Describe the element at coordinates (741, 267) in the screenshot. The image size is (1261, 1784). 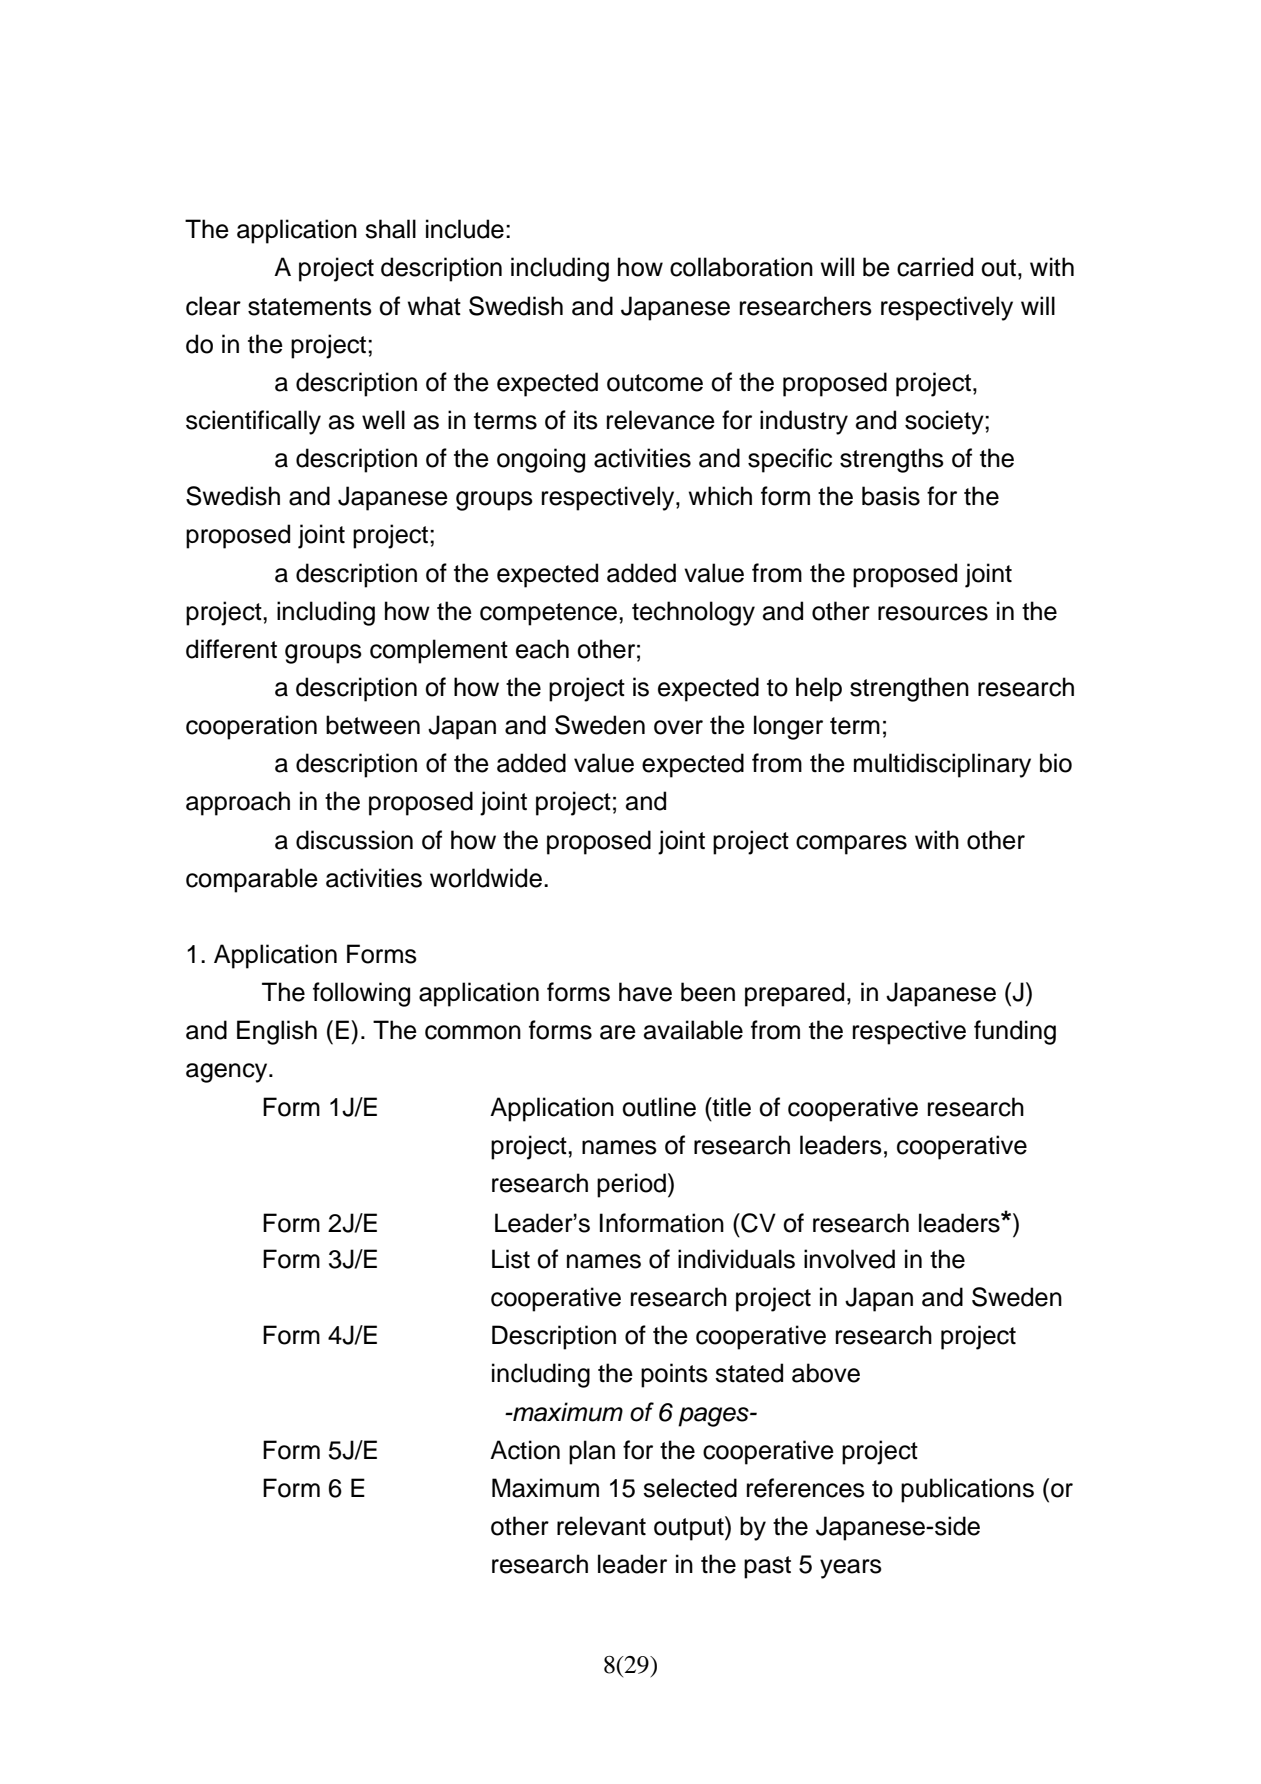
I see `collaboration` at that location.
